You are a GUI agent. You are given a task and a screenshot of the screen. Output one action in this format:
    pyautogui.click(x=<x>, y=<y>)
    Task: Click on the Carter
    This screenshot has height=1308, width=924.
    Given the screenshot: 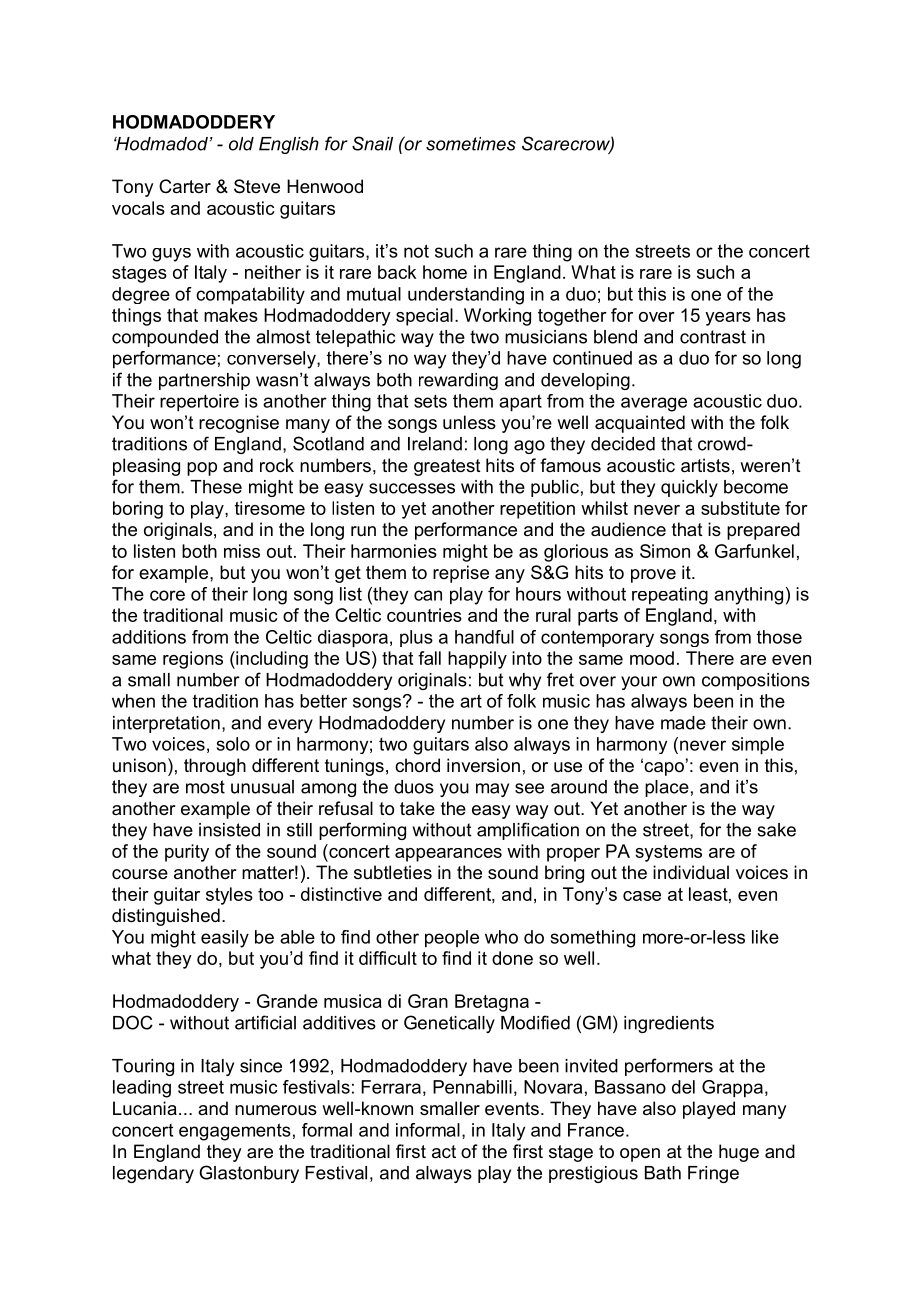 What is the action you would take?
    pyautogui.click(x=185, y=186)
